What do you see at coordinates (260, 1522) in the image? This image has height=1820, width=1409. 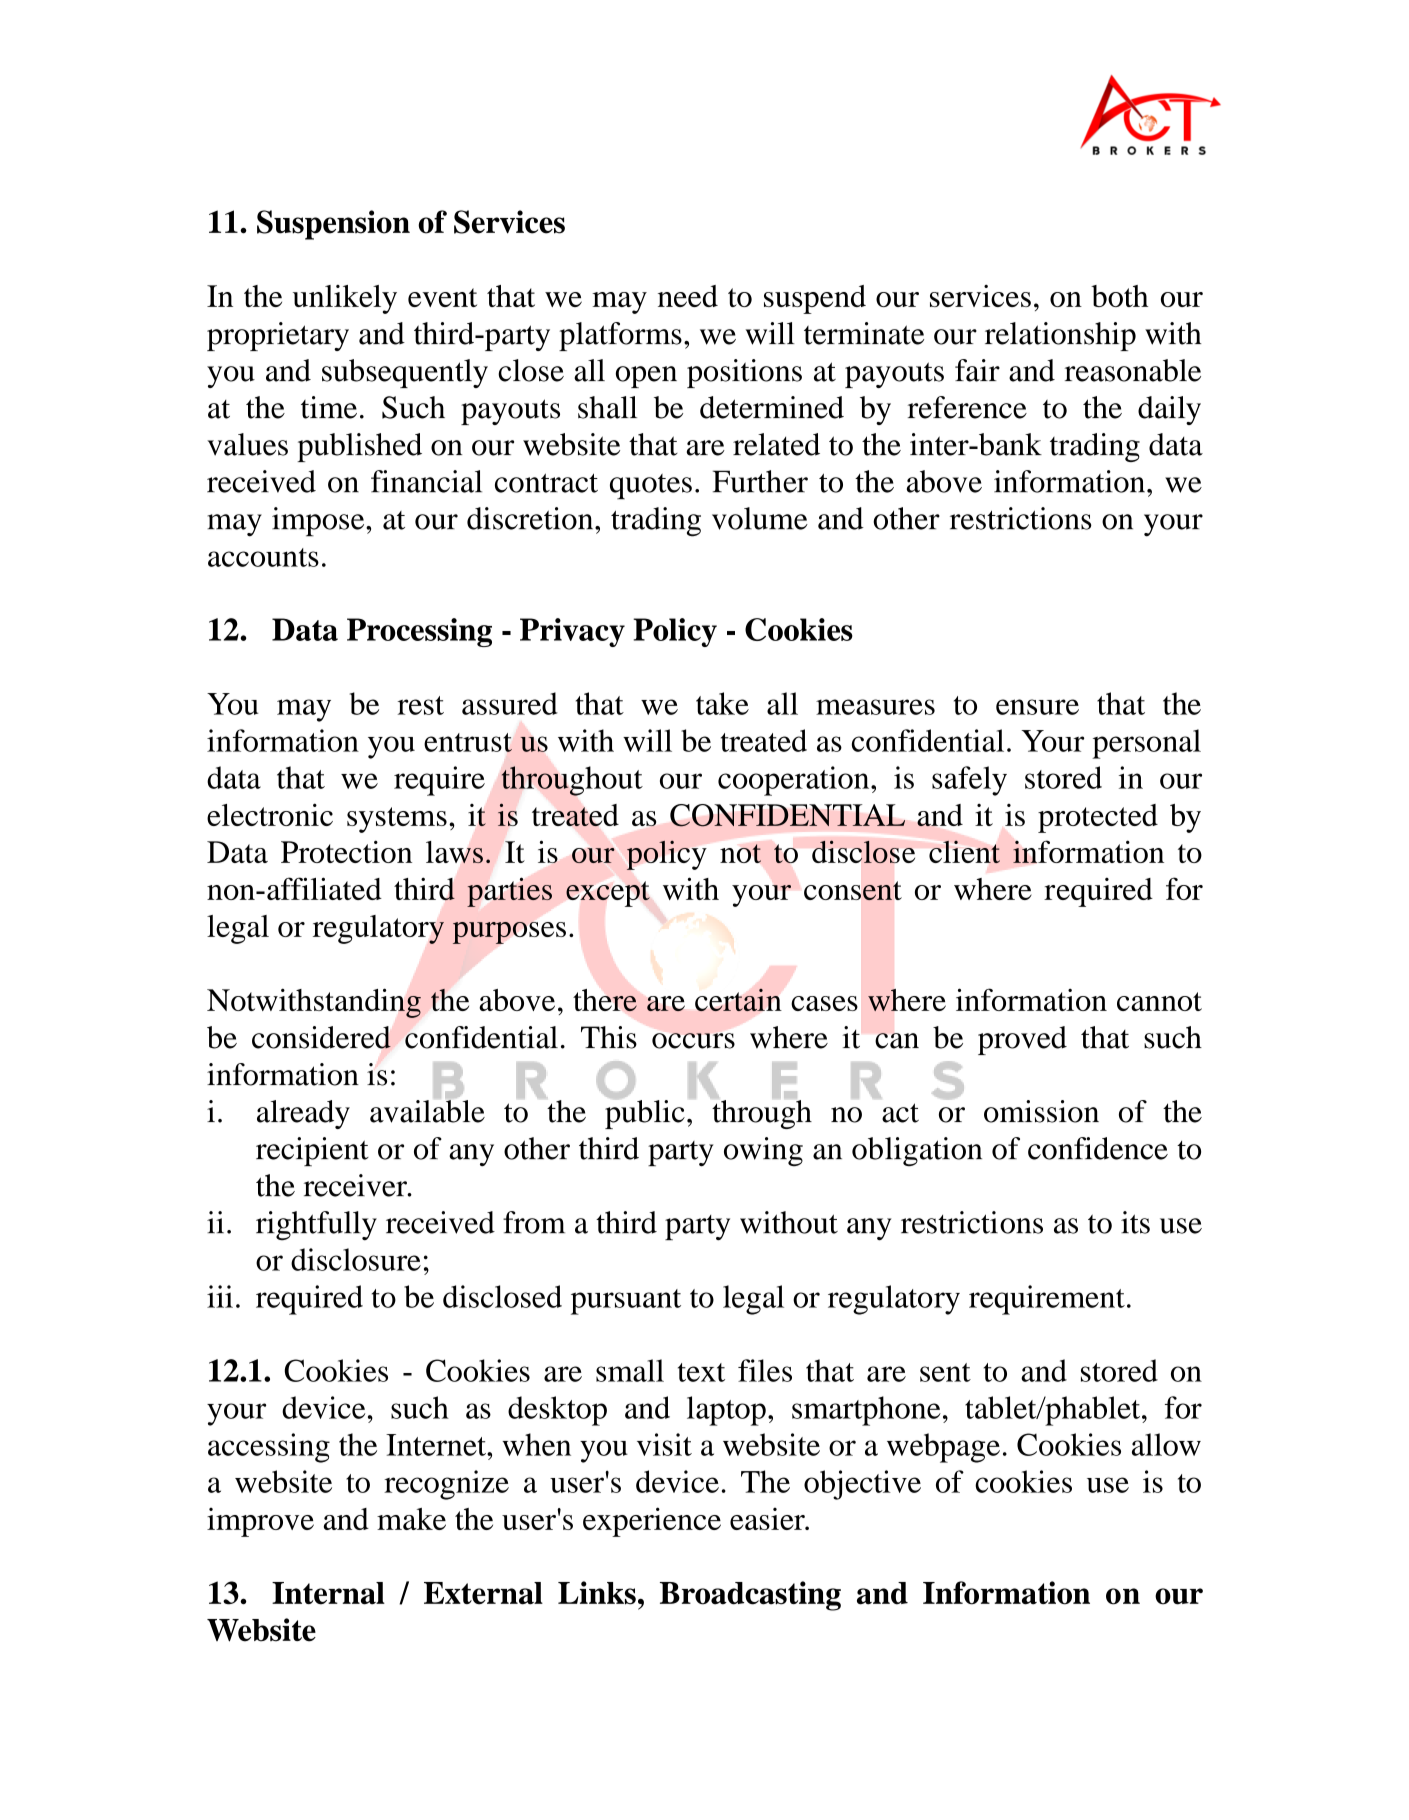 I see `improve` at bounding box center [260, 1522].
